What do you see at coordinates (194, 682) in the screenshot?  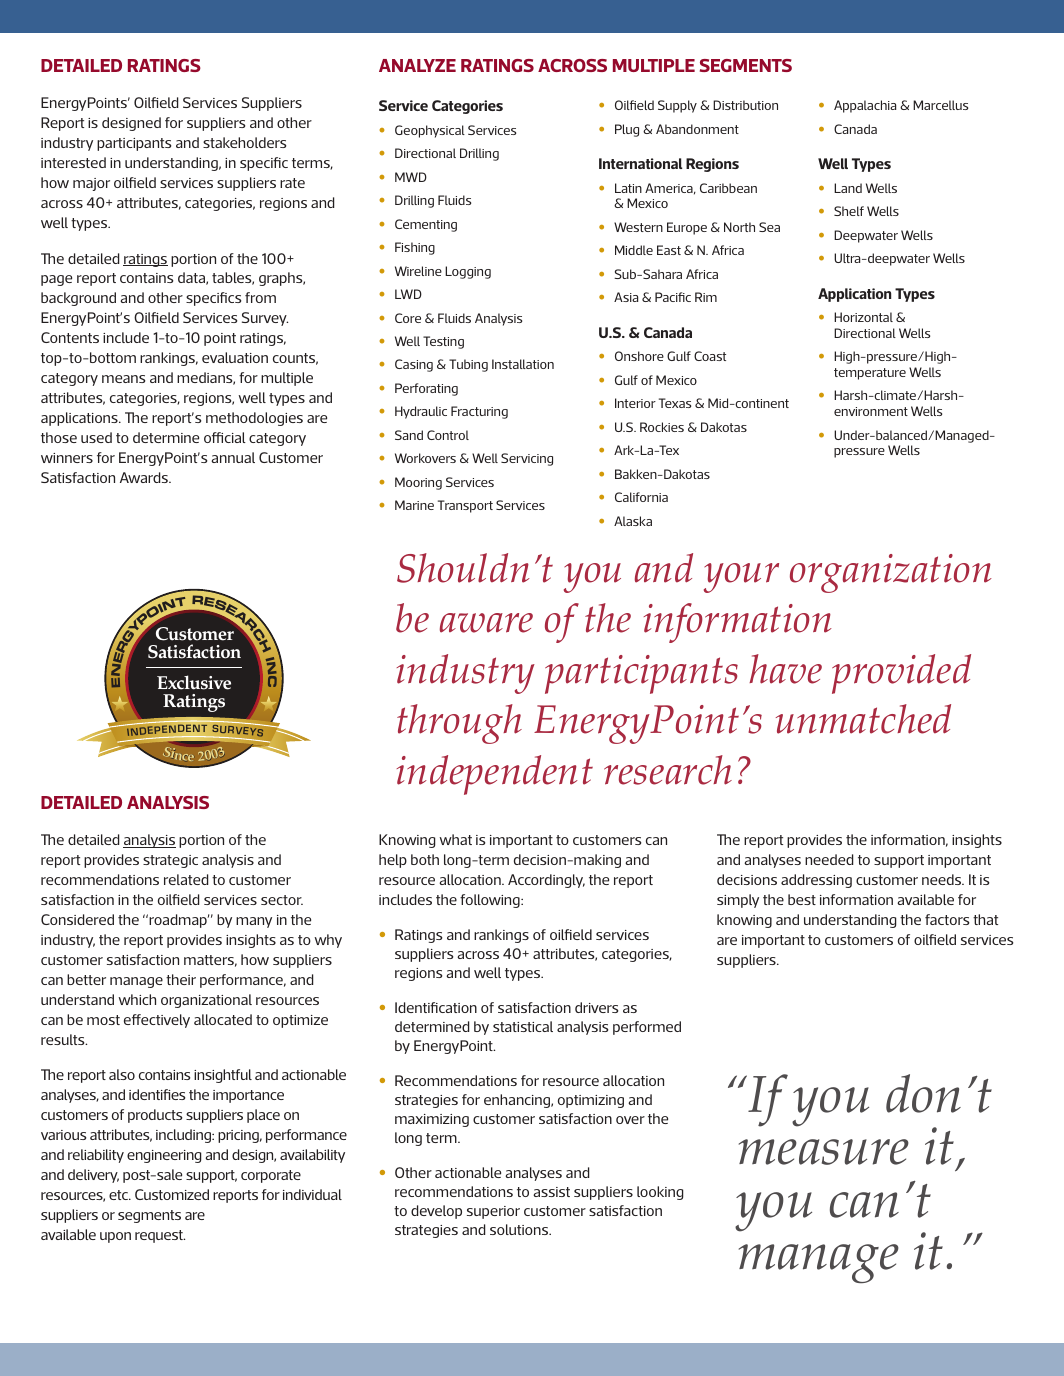 I see `Exclusive` at bounding box center [194, 682].
